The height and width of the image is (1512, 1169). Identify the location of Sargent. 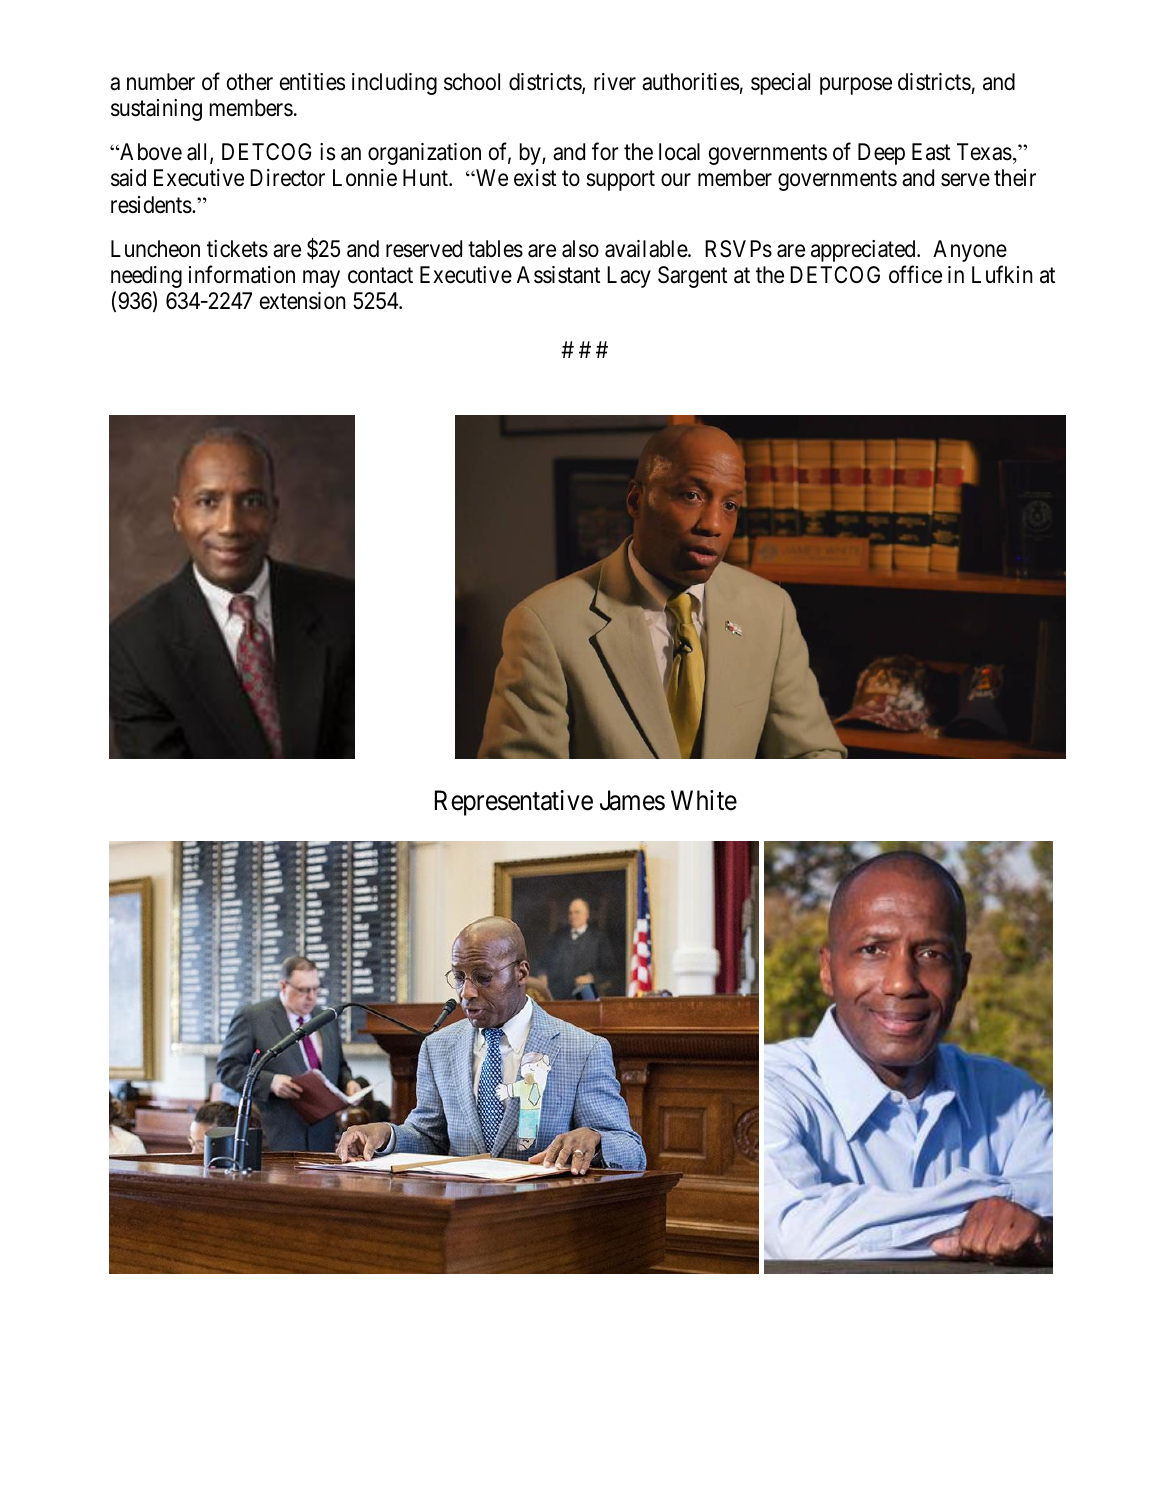
(692, 277).
